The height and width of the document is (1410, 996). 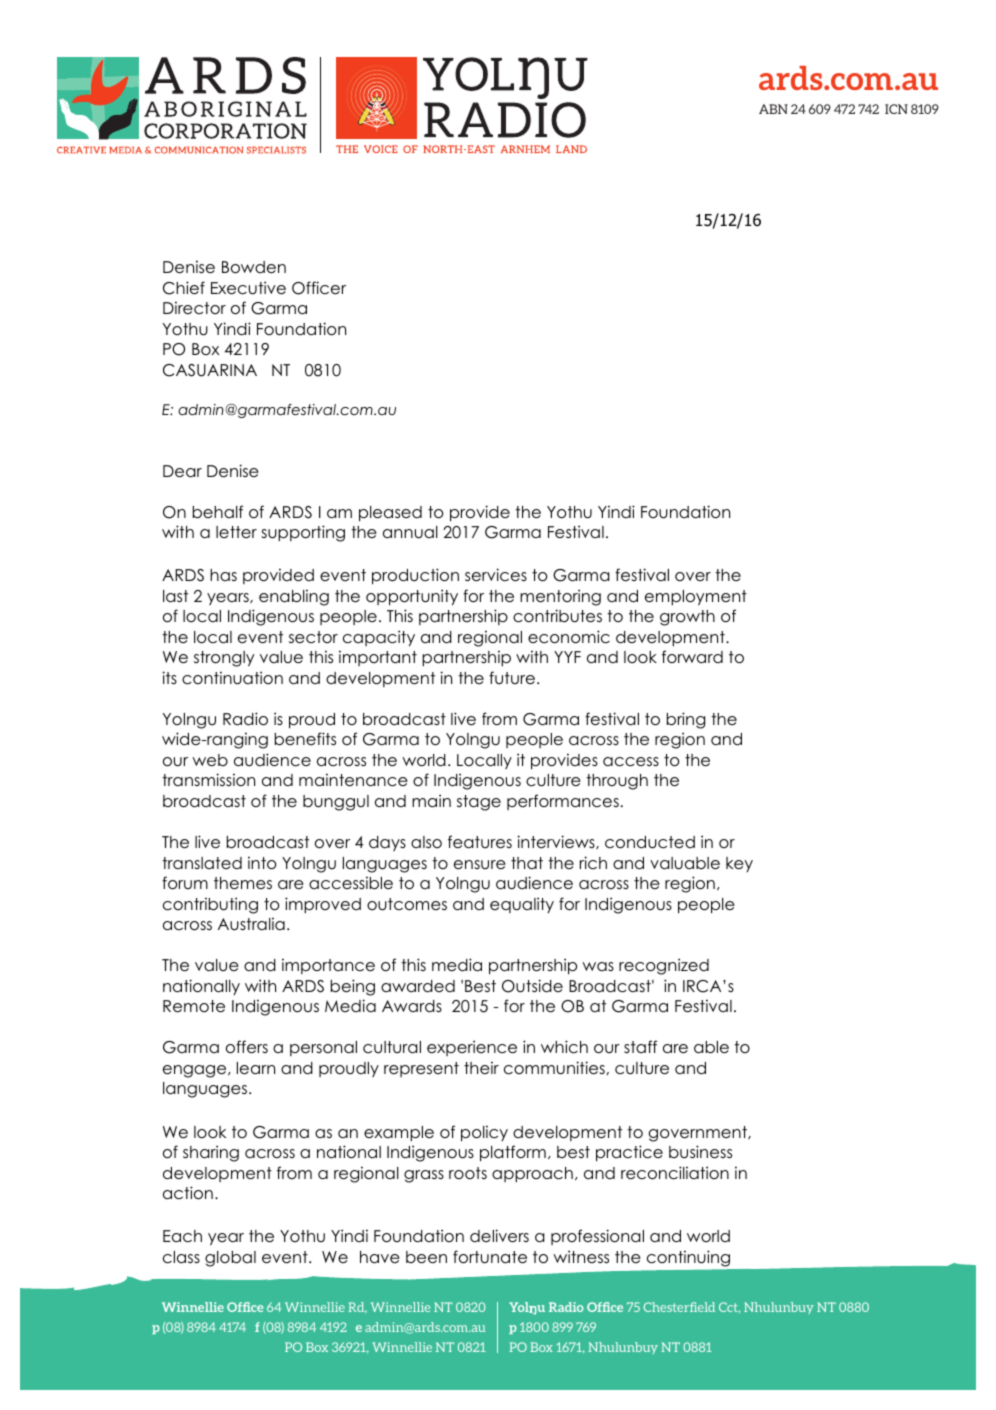 I want to click on Bowden, so click(x=254, y=267).
